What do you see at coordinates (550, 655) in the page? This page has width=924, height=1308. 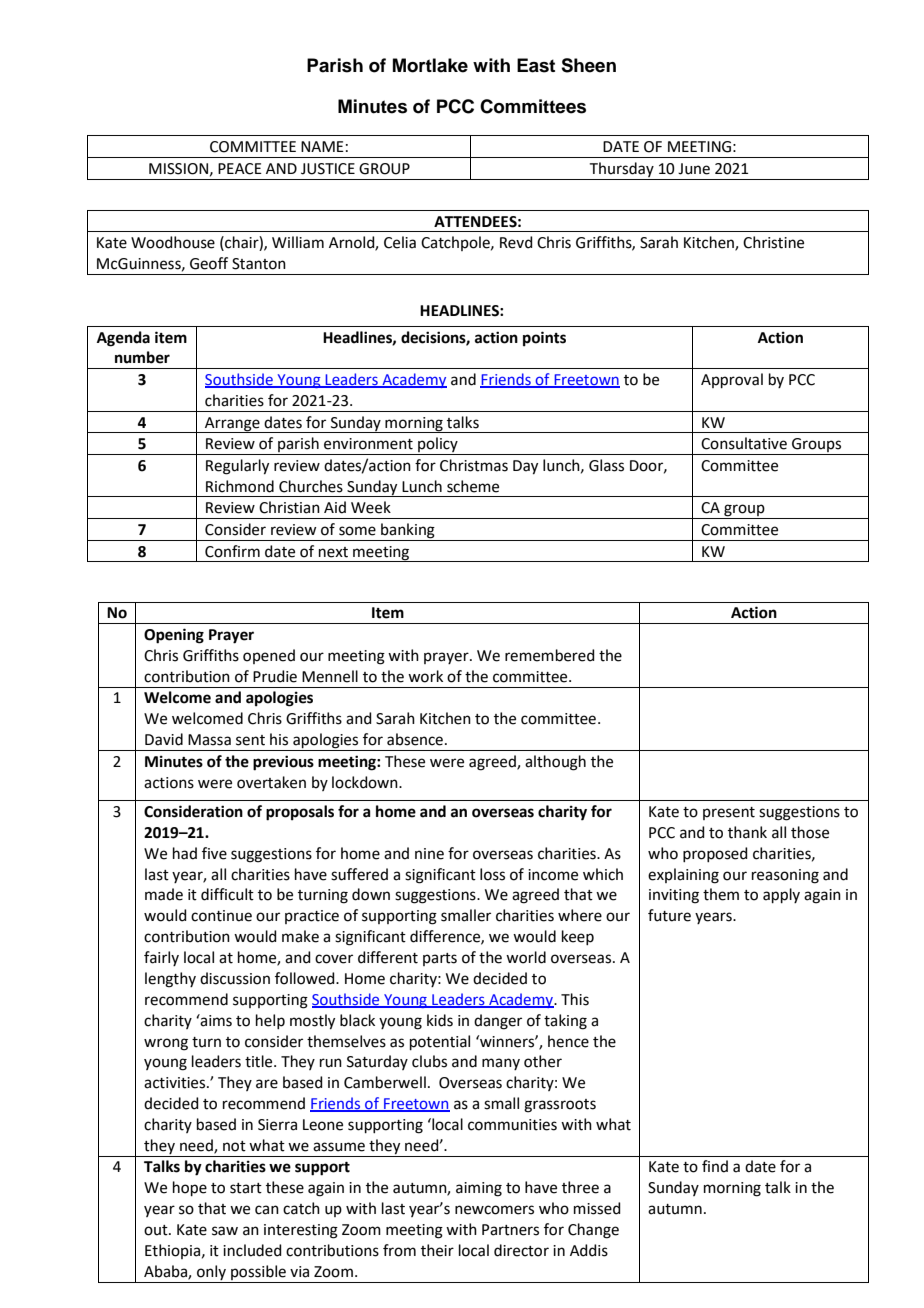 I see `remembered` at bounding box center [550, 655].
